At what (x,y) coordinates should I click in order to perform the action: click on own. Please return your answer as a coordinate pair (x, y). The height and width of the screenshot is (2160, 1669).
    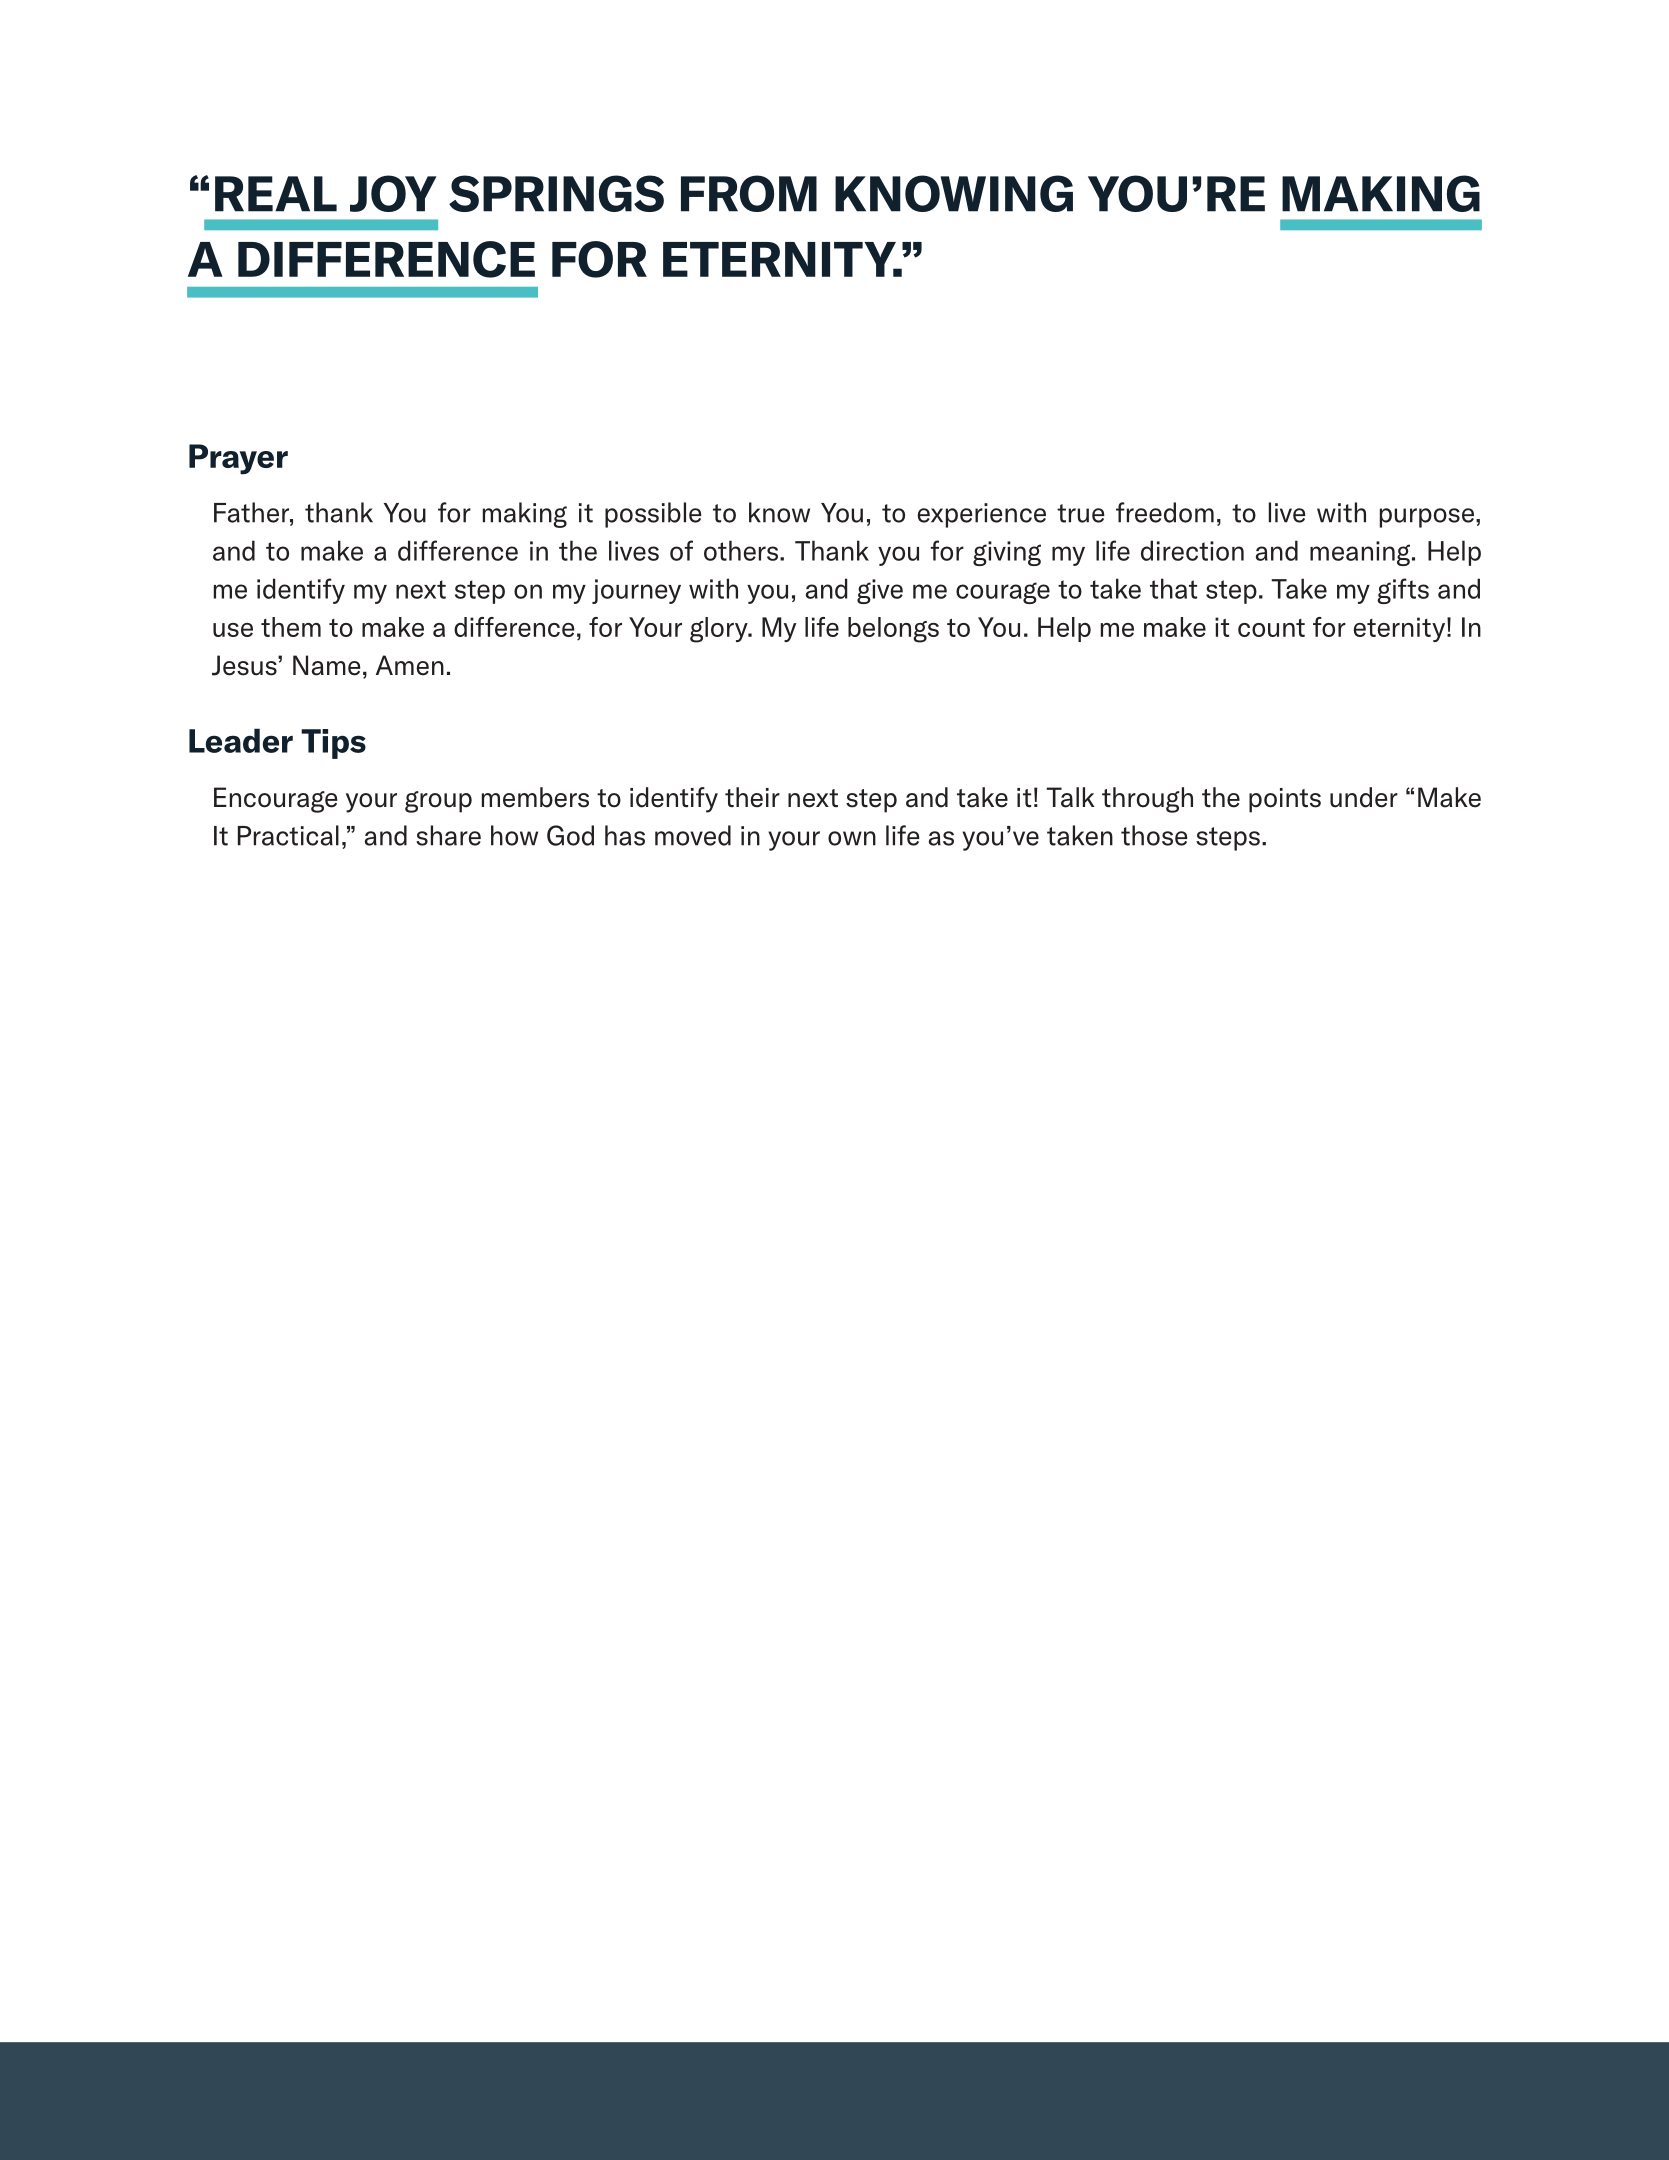
    Looking at the image, I should click on (852, 838).
